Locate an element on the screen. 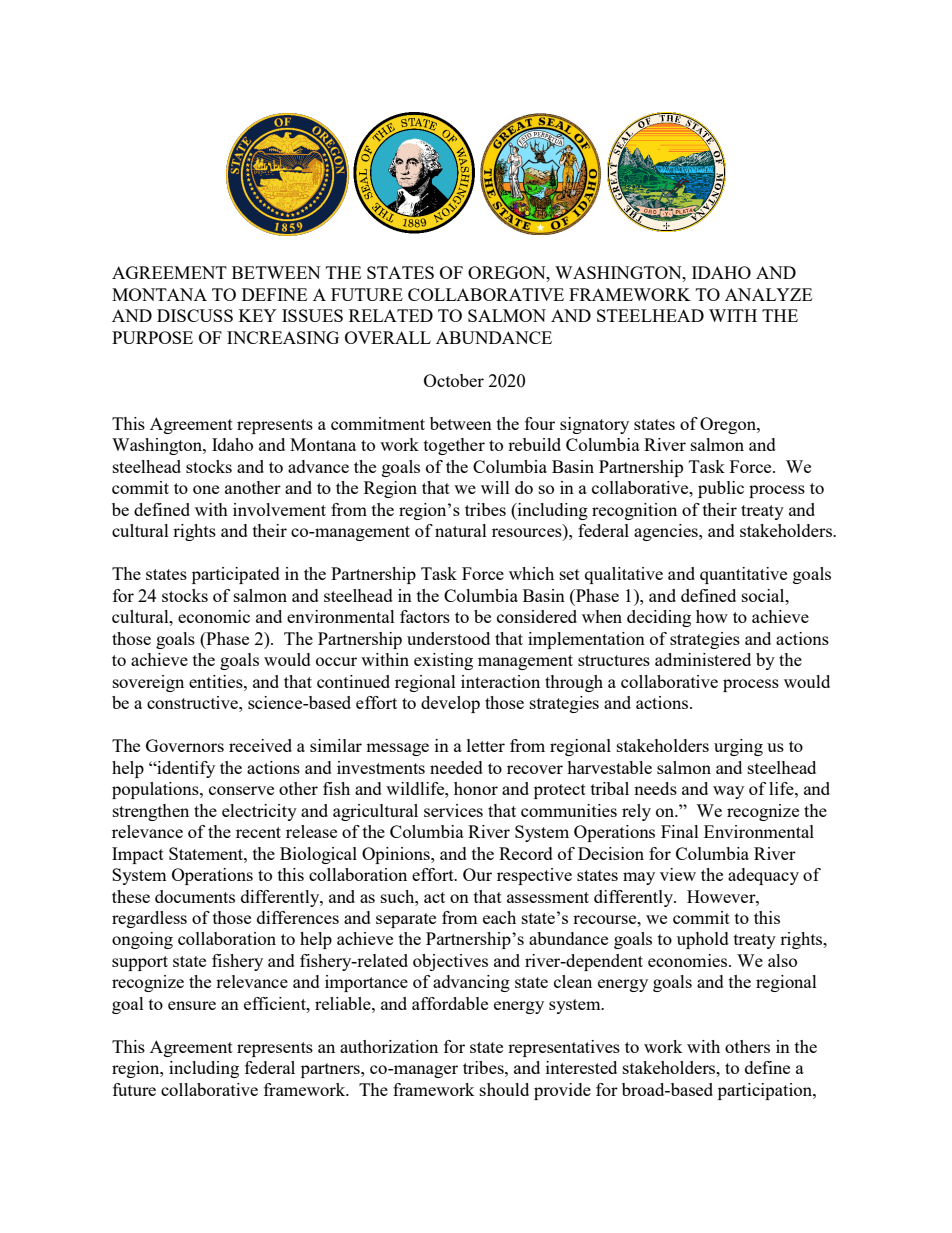 The image size is (952, 1233). should is located at coordinates (504, 1089).
